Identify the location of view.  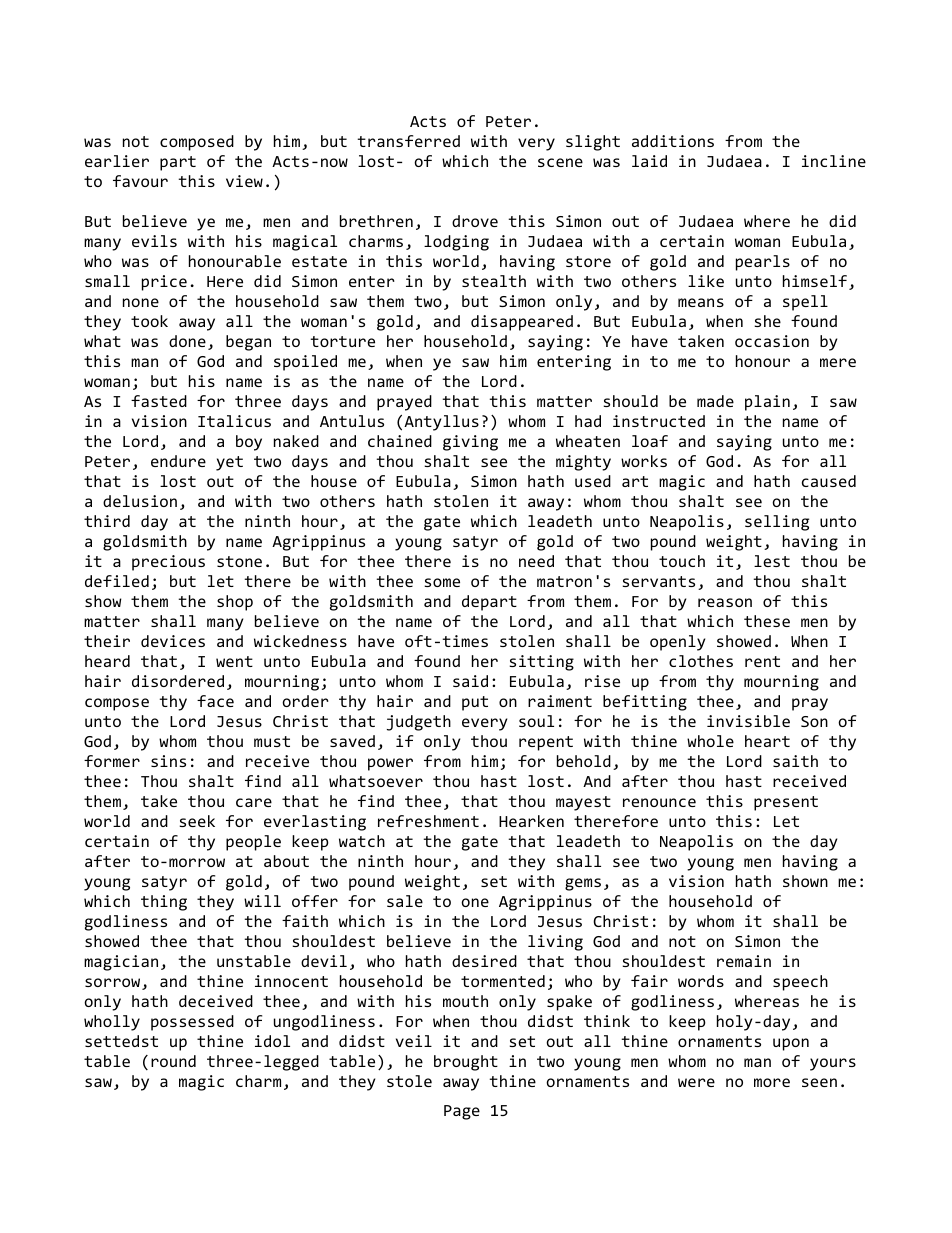
(244, 181).
